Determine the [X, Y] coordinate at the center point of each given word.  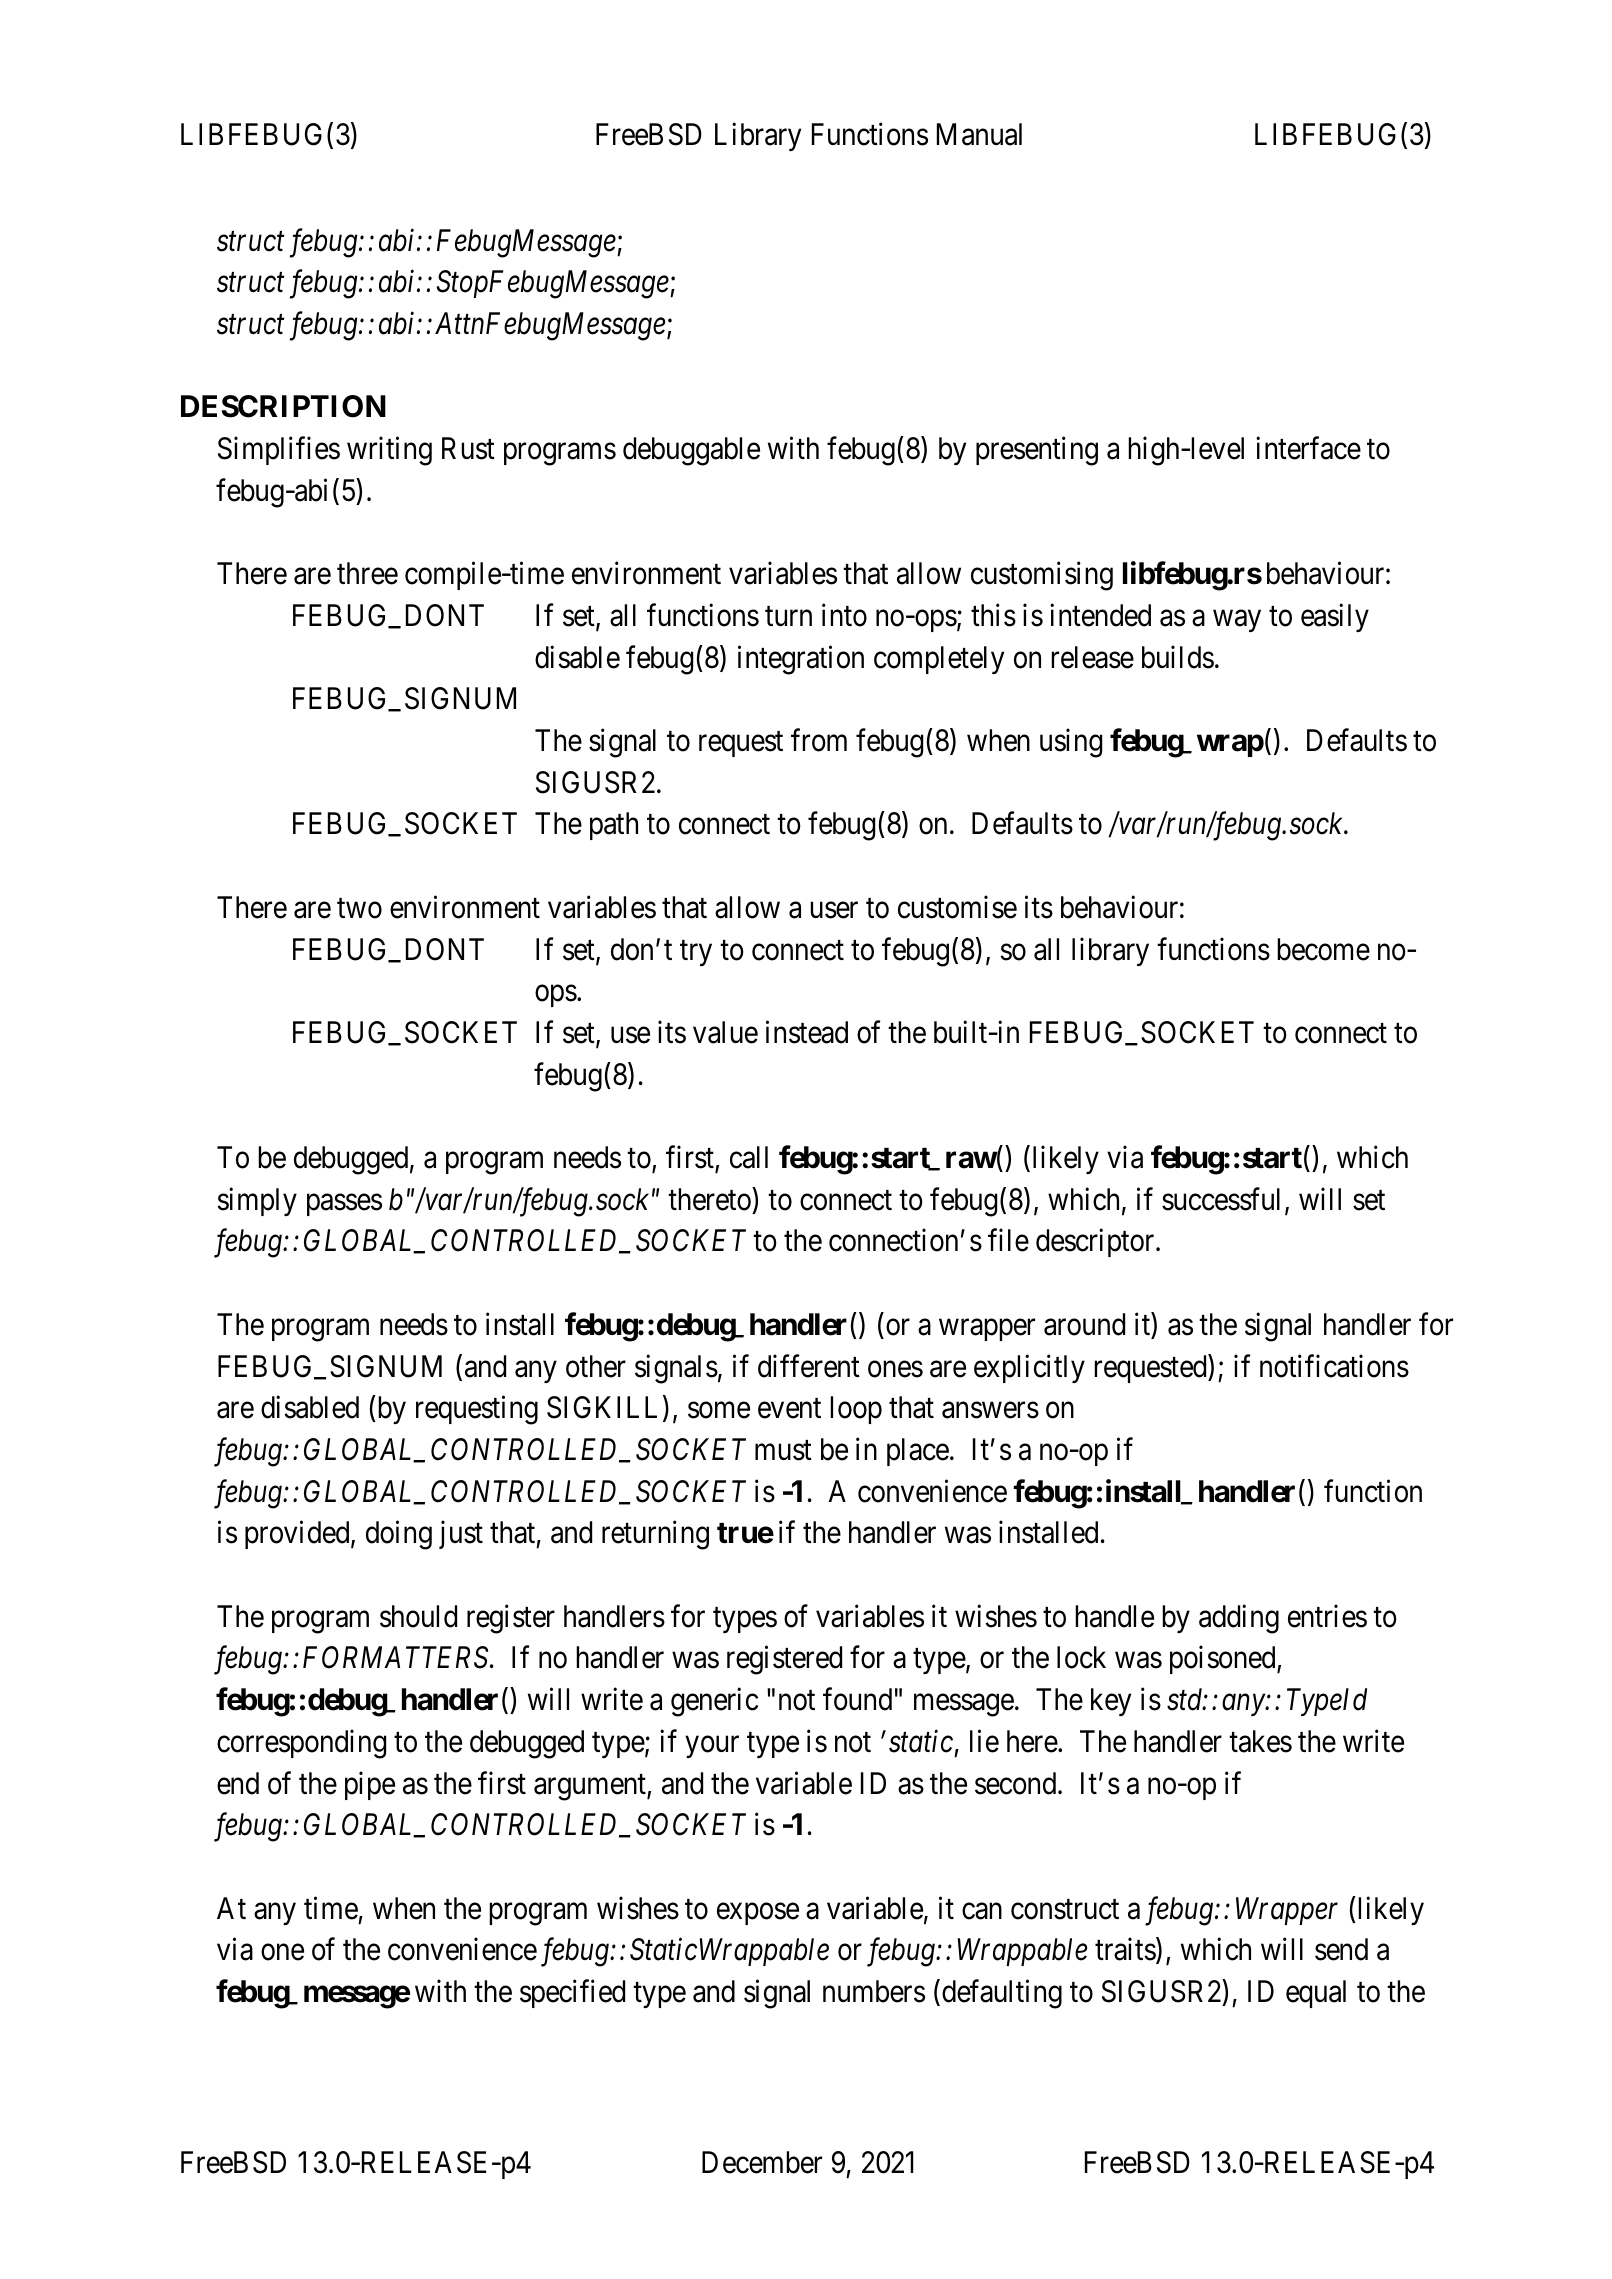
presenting [1037, 451]
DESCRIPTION [283, 406]
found [857, 1699]
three [367, 573]
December [762, 2162]
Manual [979, 134]
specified [572, 1994]
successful [1221, 1199]
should [418, 1616]
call [749, 1157]
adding [1239, 1619]
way [1237, 621]
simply [257, 1201]
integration [801, 660]
